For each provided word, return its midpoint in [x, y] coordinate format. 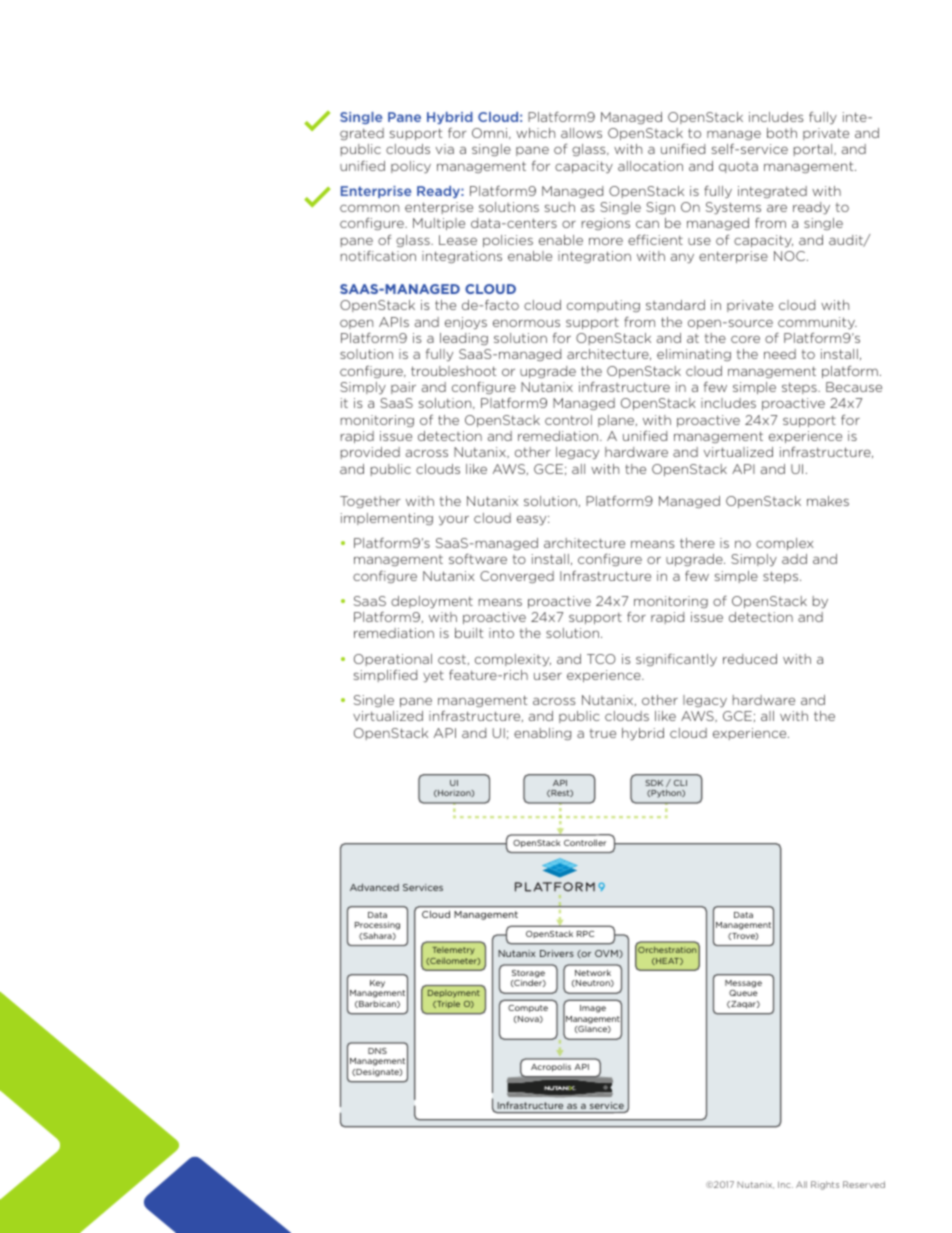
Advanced [374, 887]
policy [411, 167]
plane [617, 421]
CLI [680, 783]
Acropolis [551, 1068]
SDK [654, 783]
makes [828, 501]
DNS [377, 1051]
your [454, 520]
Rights [825, 1185]
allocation [650, 166]
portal [814, 150]
